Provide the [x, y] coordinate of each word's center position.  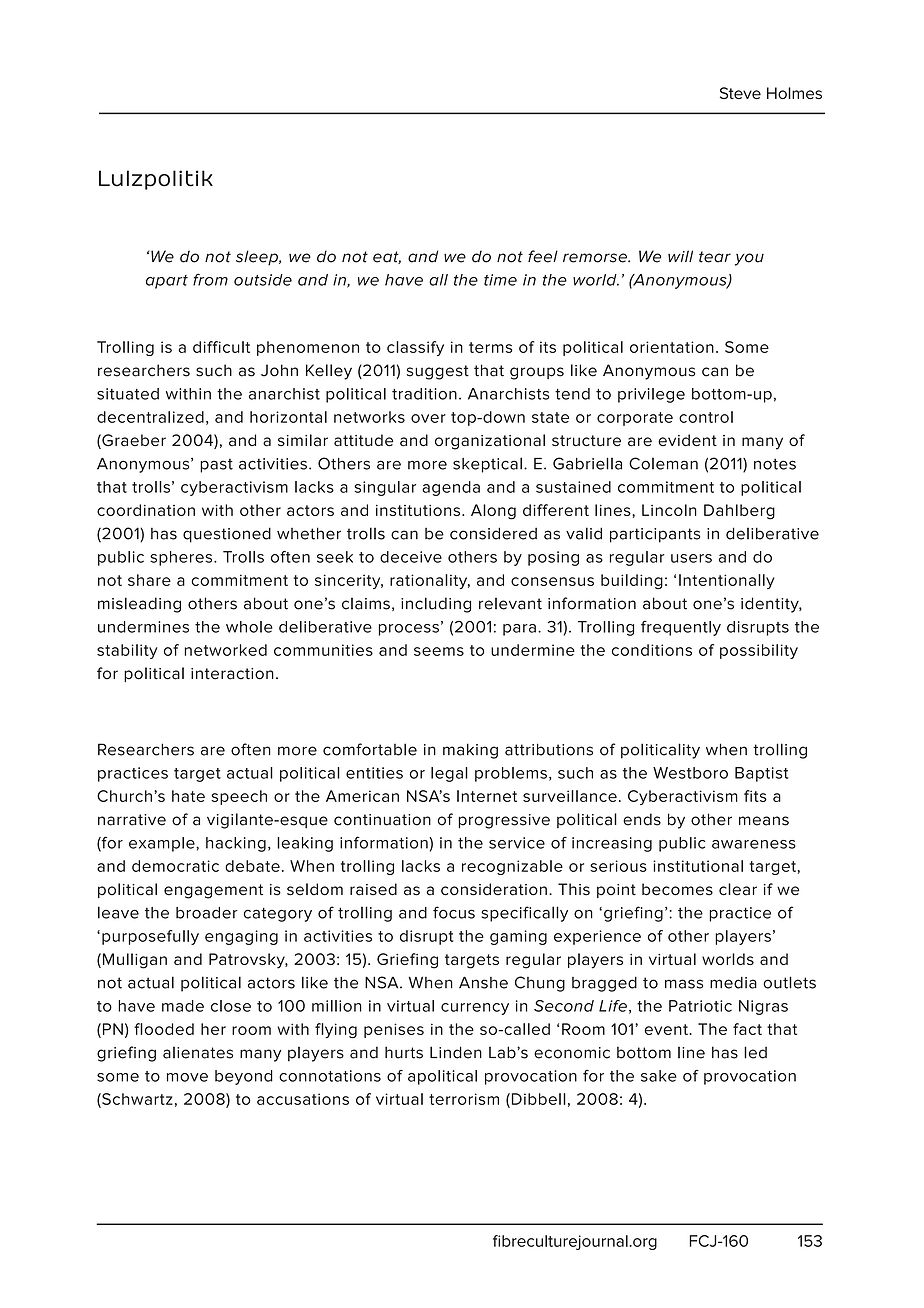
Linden [456, 1052]
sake [659, 1076]
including [436, 605]
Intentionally [727, 581]
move [187, 1077]
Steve [740, 93]
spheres [182, 558]
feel [543, 256]
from [210, 279]
